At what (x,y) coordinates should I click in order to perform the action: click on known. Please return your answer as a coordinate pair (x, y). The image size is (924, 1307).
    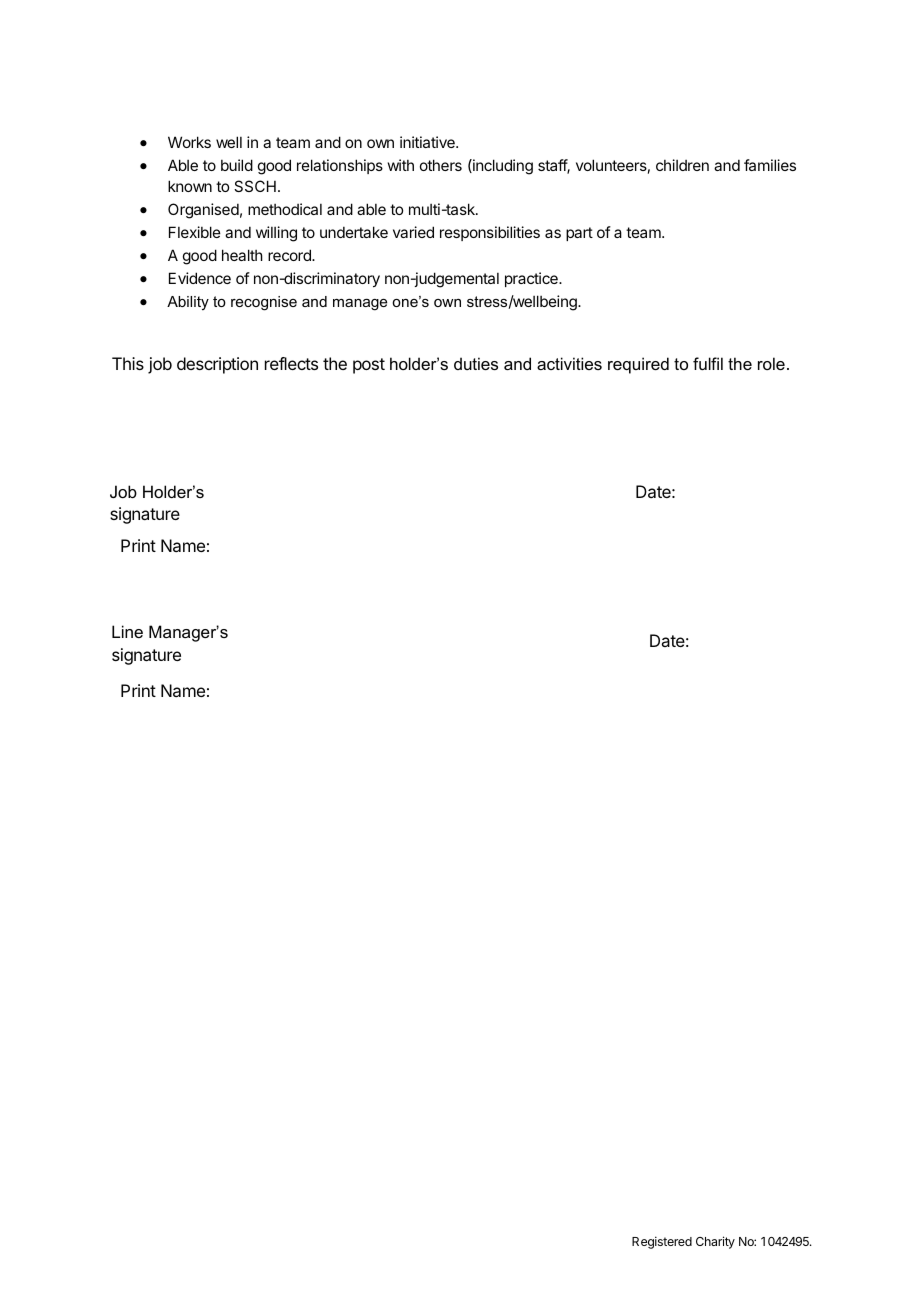
    Looking at the image, I should click on (190, 186).
